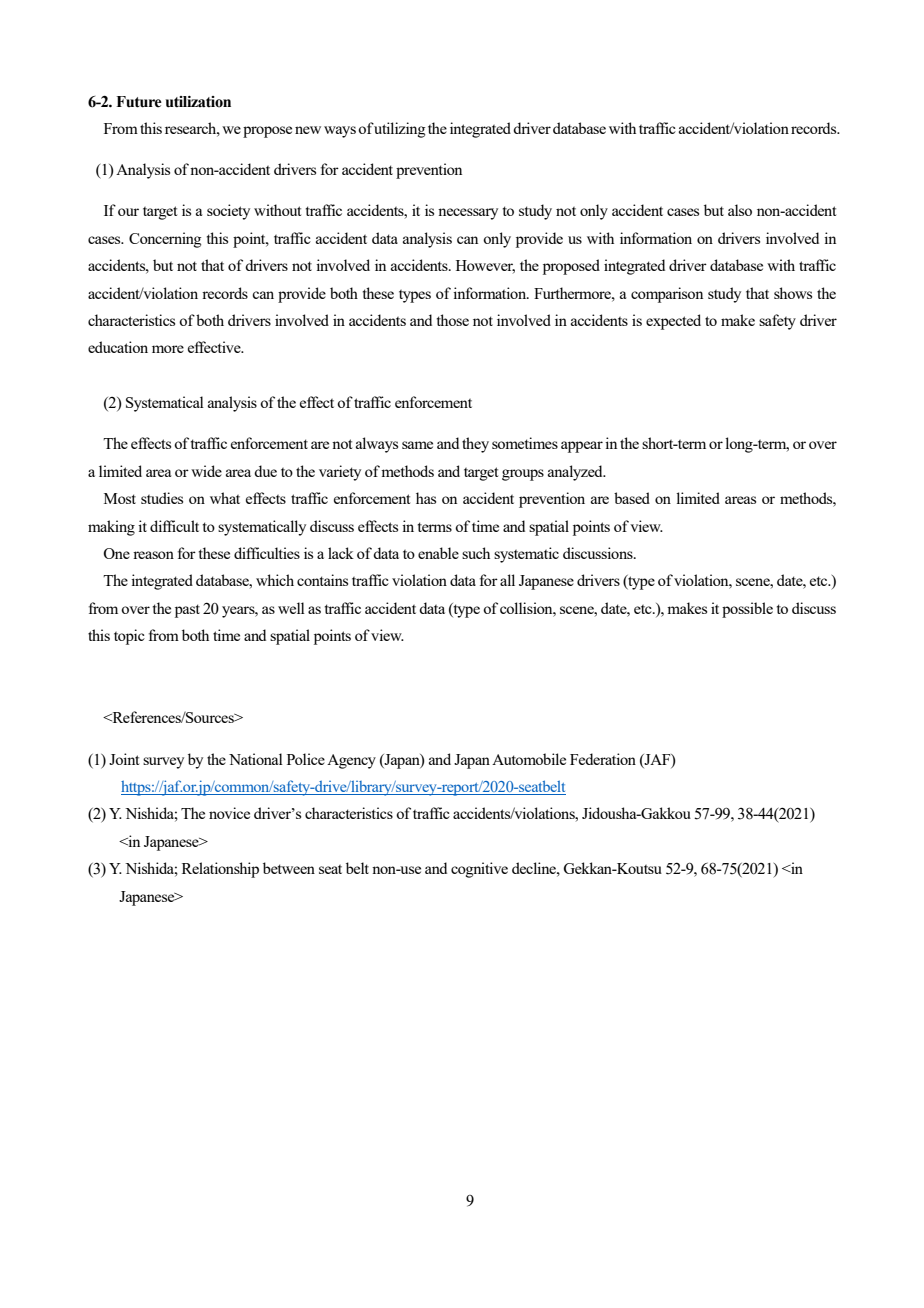 This screenshot has height=1308, width=924. Describe the element at coordinates (673, 322) in the screenshot. I see `expected` at that location.
